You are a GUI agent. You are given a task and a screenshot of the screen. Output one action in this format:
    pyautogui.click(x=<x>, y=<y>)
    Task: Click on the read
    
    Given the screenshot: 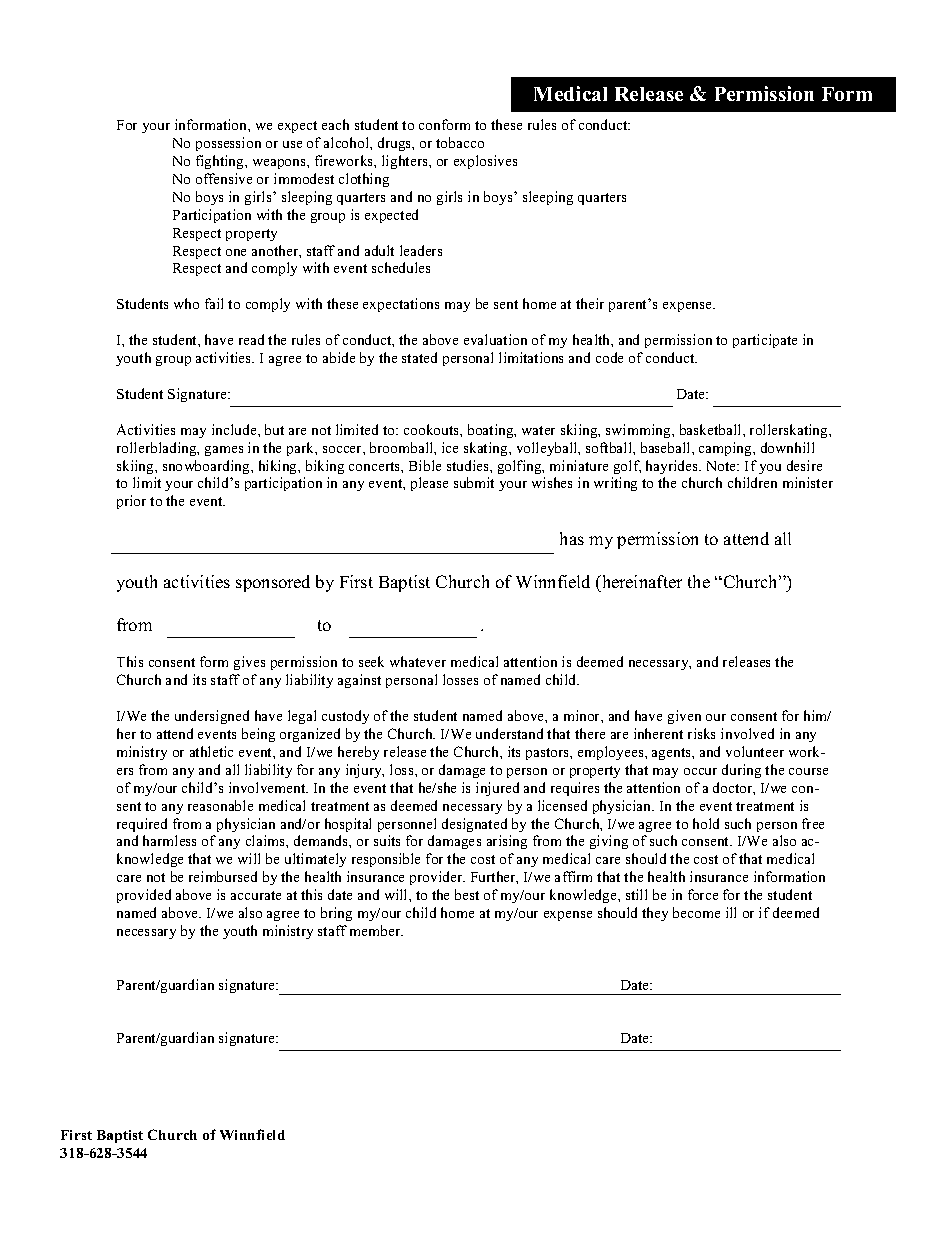 What is the action you would take?
    pyautogui.click(x=251, y=339)
